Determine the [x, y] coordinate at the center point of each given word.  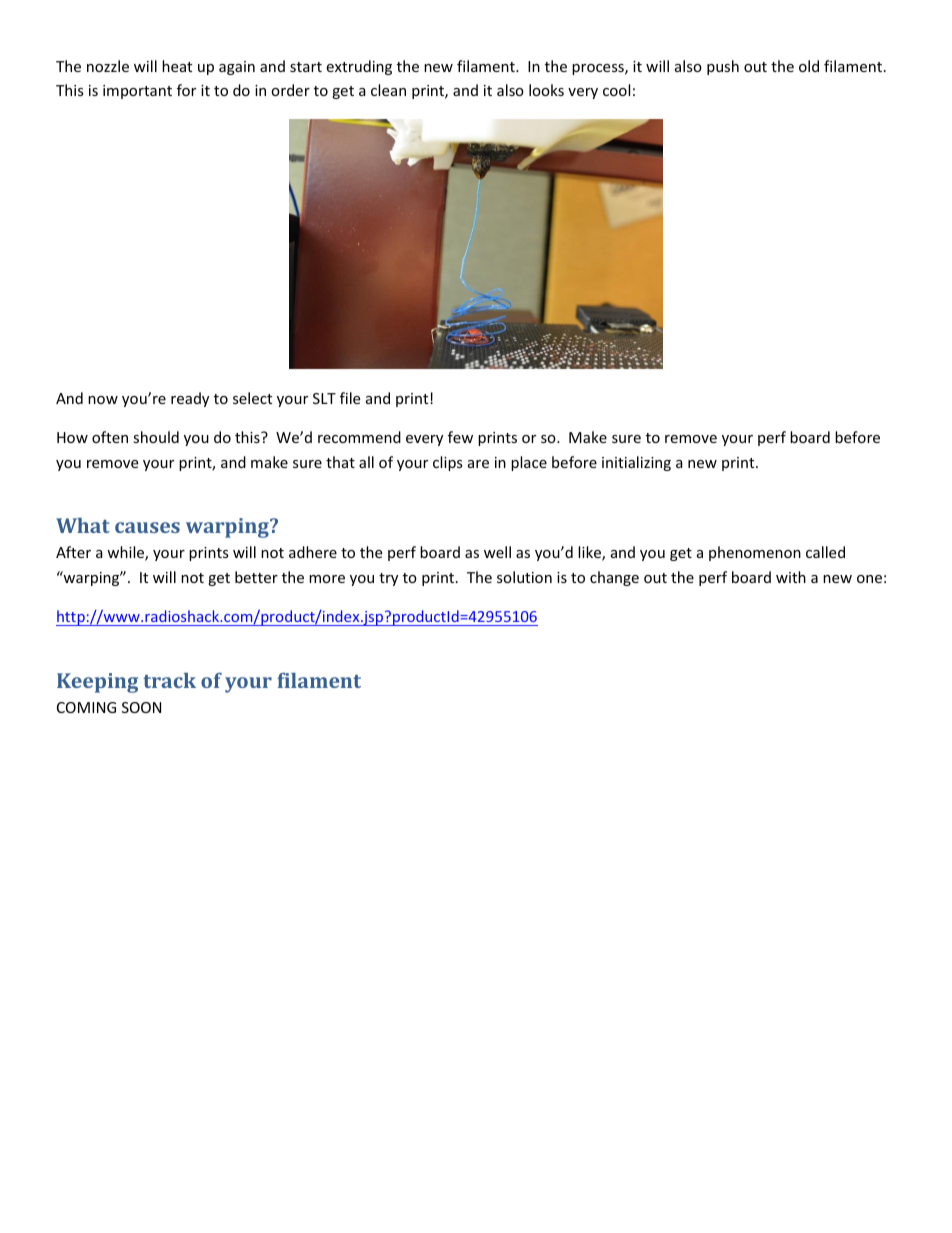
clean [388, 90]
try [388, 579]
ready [190, 399]
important [137, 92]
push [723, 67]
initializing [636, 463]
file [350, 398]
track [169, 680]
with [791, 577]
